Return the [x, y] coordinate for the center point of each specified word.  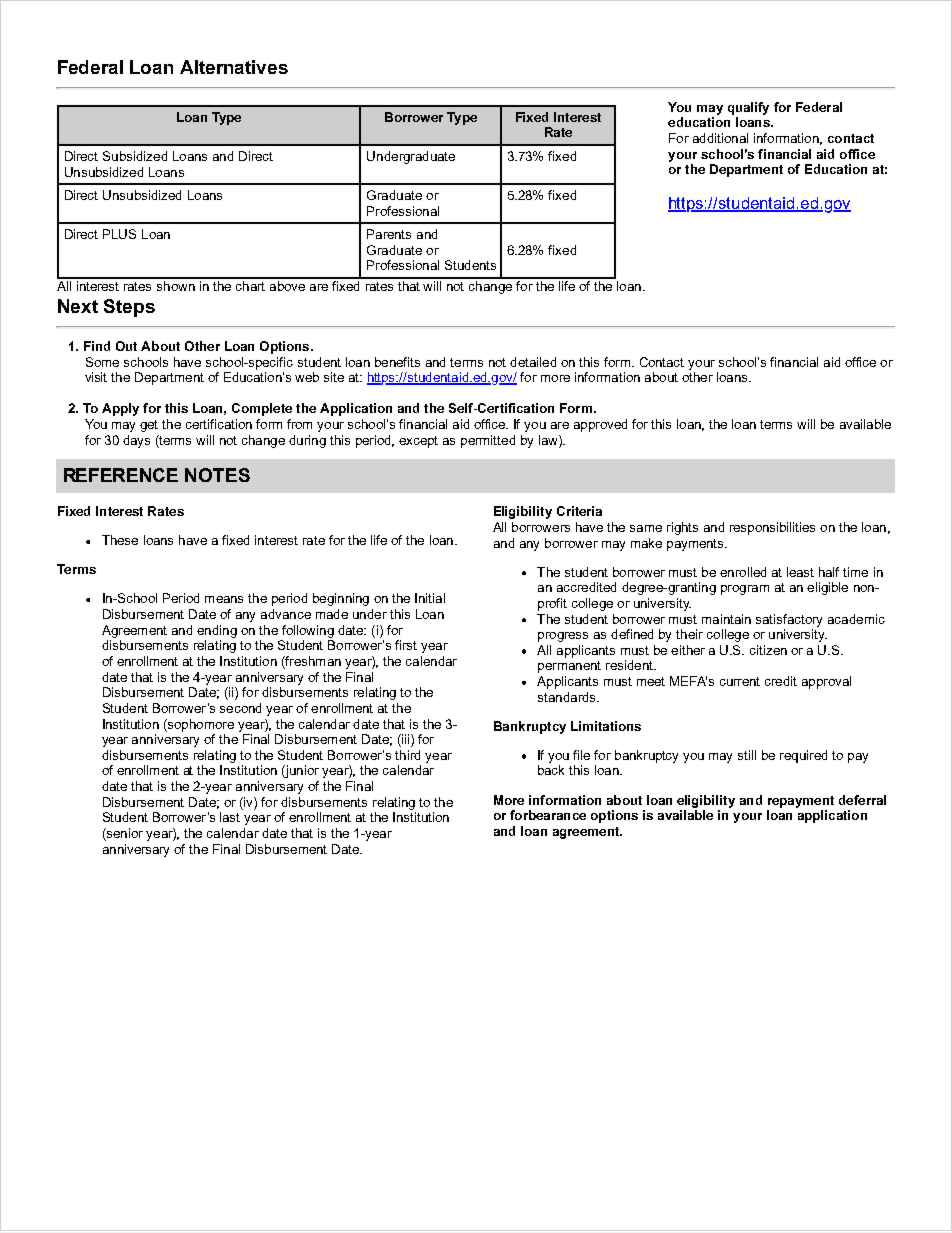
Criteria [579, 511]
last [230, 817]
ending [217, 631]
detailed [533, 362]
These [120, 540]
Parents [389, 234]
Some [102, 362]
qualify [748, 108]
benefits [397, 362]
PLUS [119, 234]
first [406, 645]
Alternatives [234, 67]
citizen [768, 650]
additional [720, 138]
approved [600, 425]
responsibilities [772, 528]
